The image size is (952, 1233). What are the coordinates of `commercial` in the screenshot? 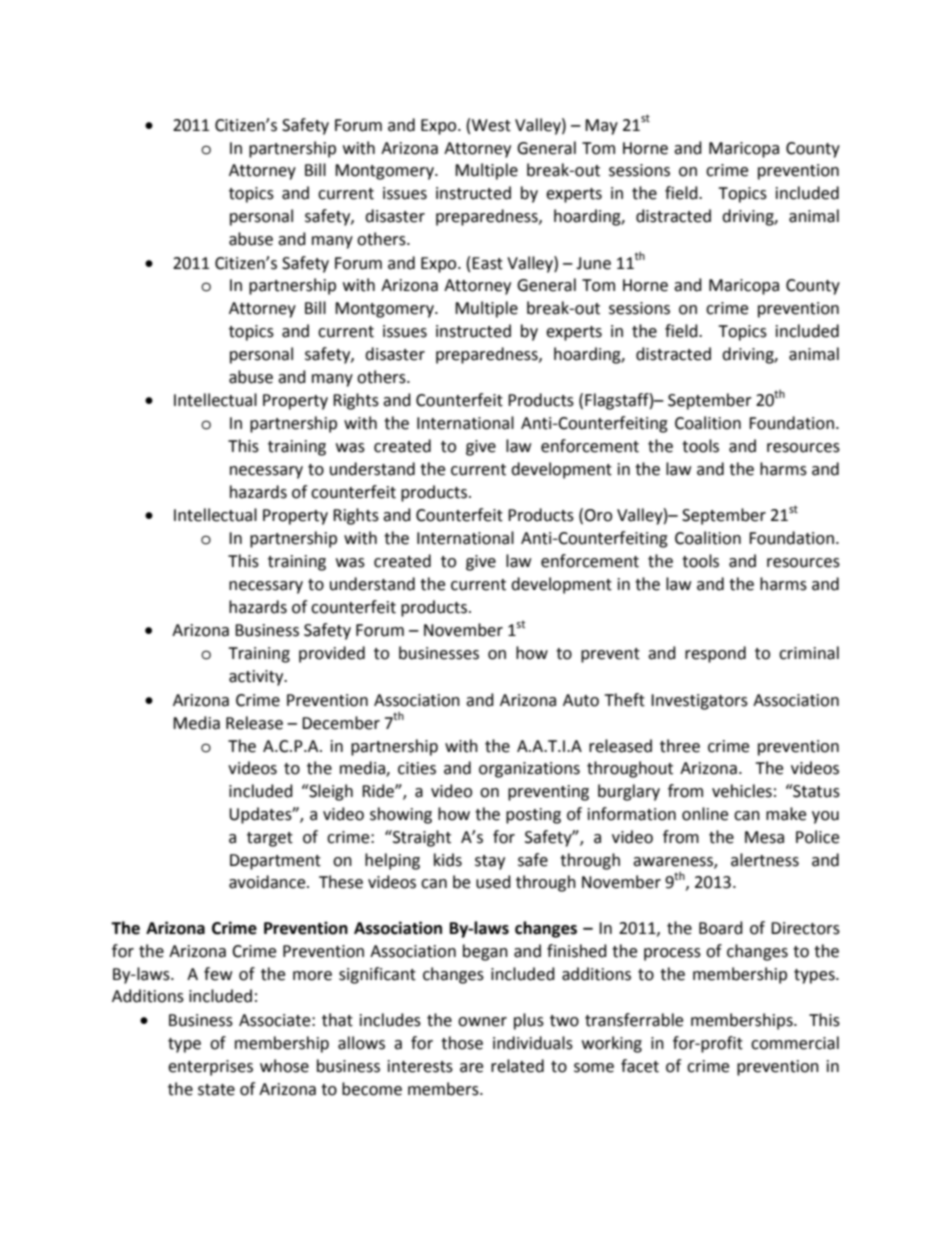 It's located at (795, 1043).
